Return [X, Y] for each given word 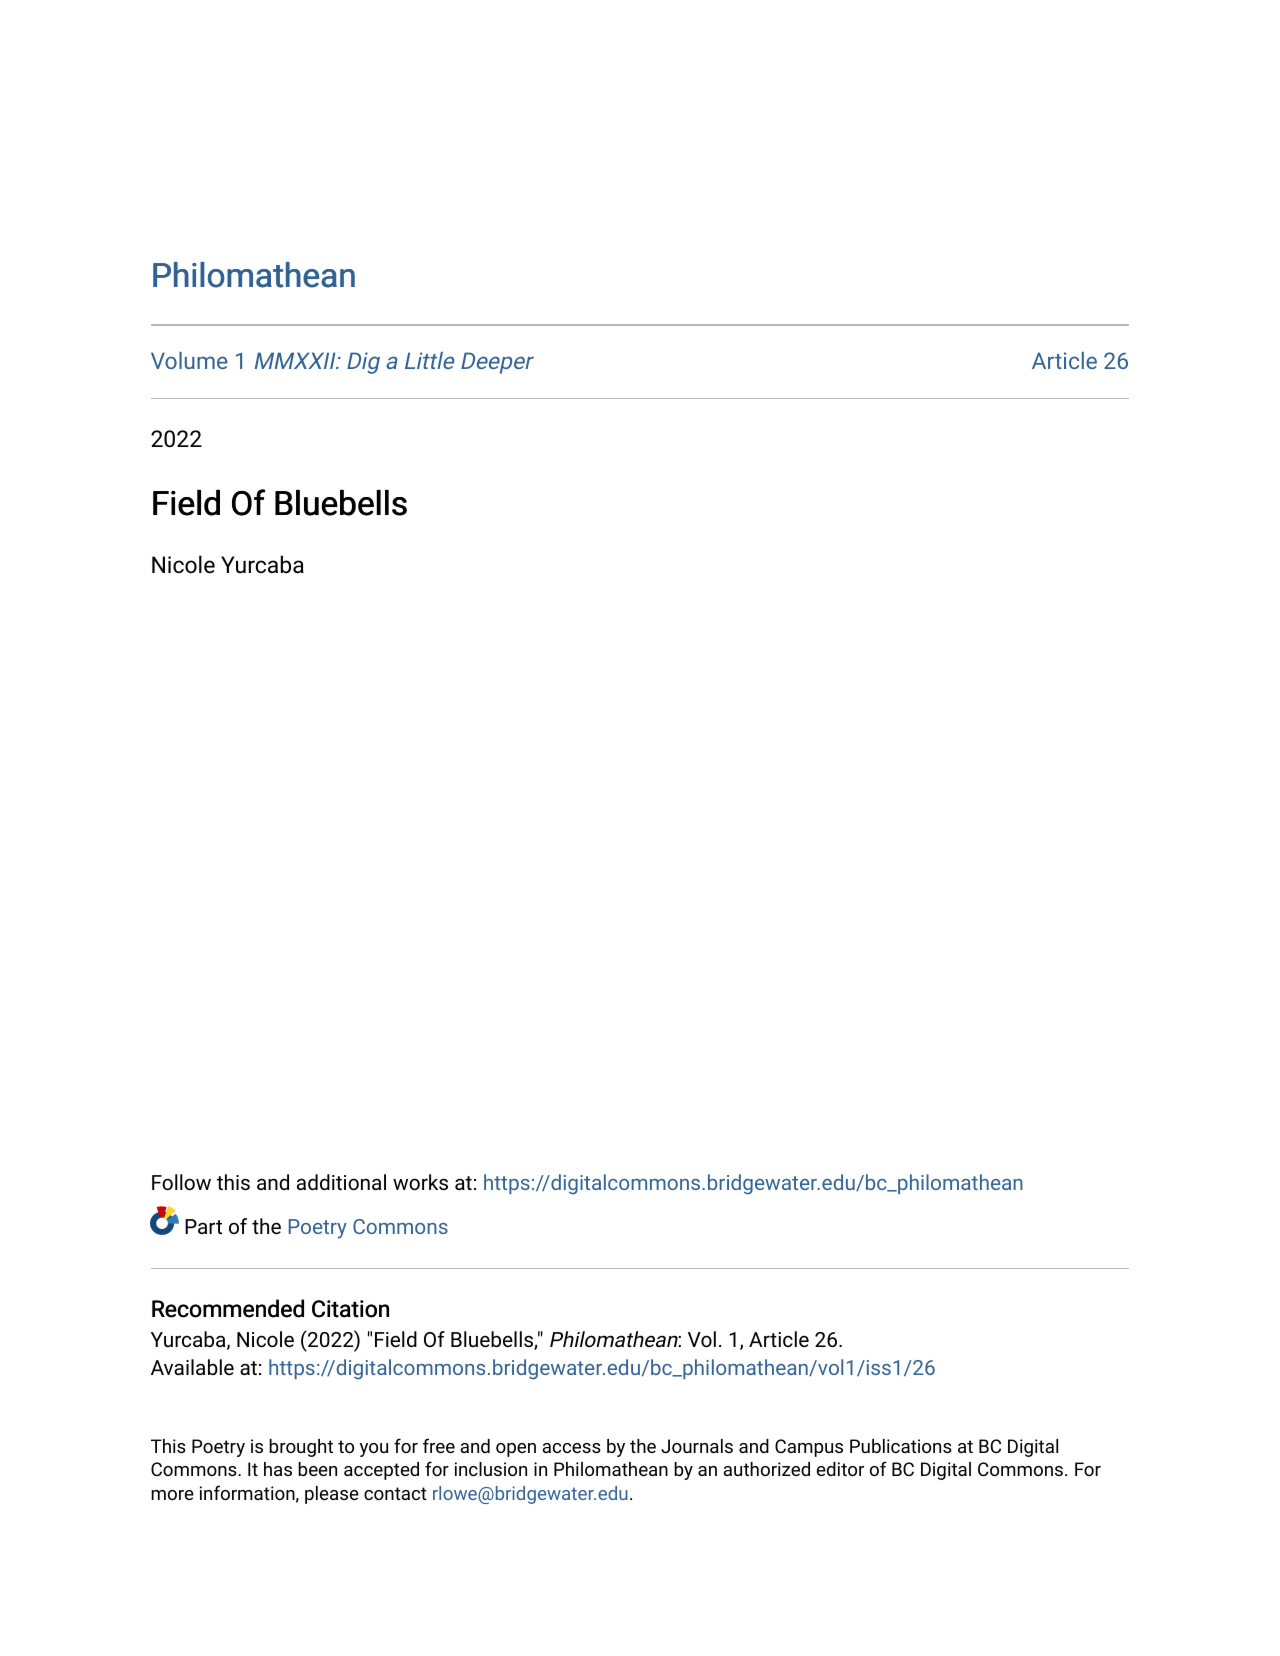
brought [301, 1448]
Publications [901, 1446]
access [571, 1448]
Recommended [228, 1308]
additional [341, 1182]
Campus [809, 1448]
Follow [181, 1182]
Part [203, 1226]
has [278, 1469]
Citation [350, 1309]
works [420, 1182]
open [516, 1450]
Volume [189, 360]
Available [192, 1367]
